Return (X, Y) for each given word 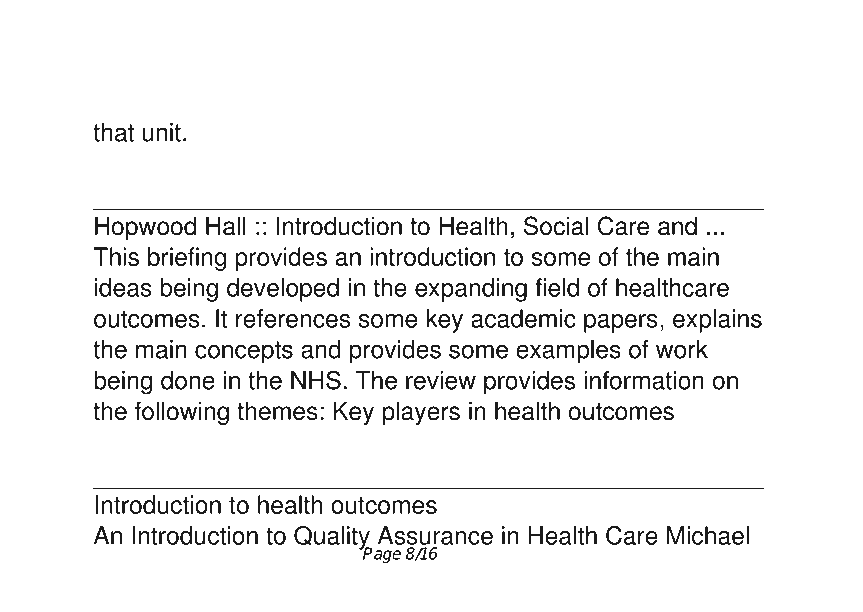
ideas (123, 287)
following (182, 413)
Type (192, 53)
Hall (226, 226)
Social (556, 226)
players (421, 413)
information (644, 380)
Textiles (529, 90)
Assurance (435, 535)
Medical (398, 90)
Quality (333, 539)
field (557, 287)
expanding (471, 290)
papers (621, 323)
